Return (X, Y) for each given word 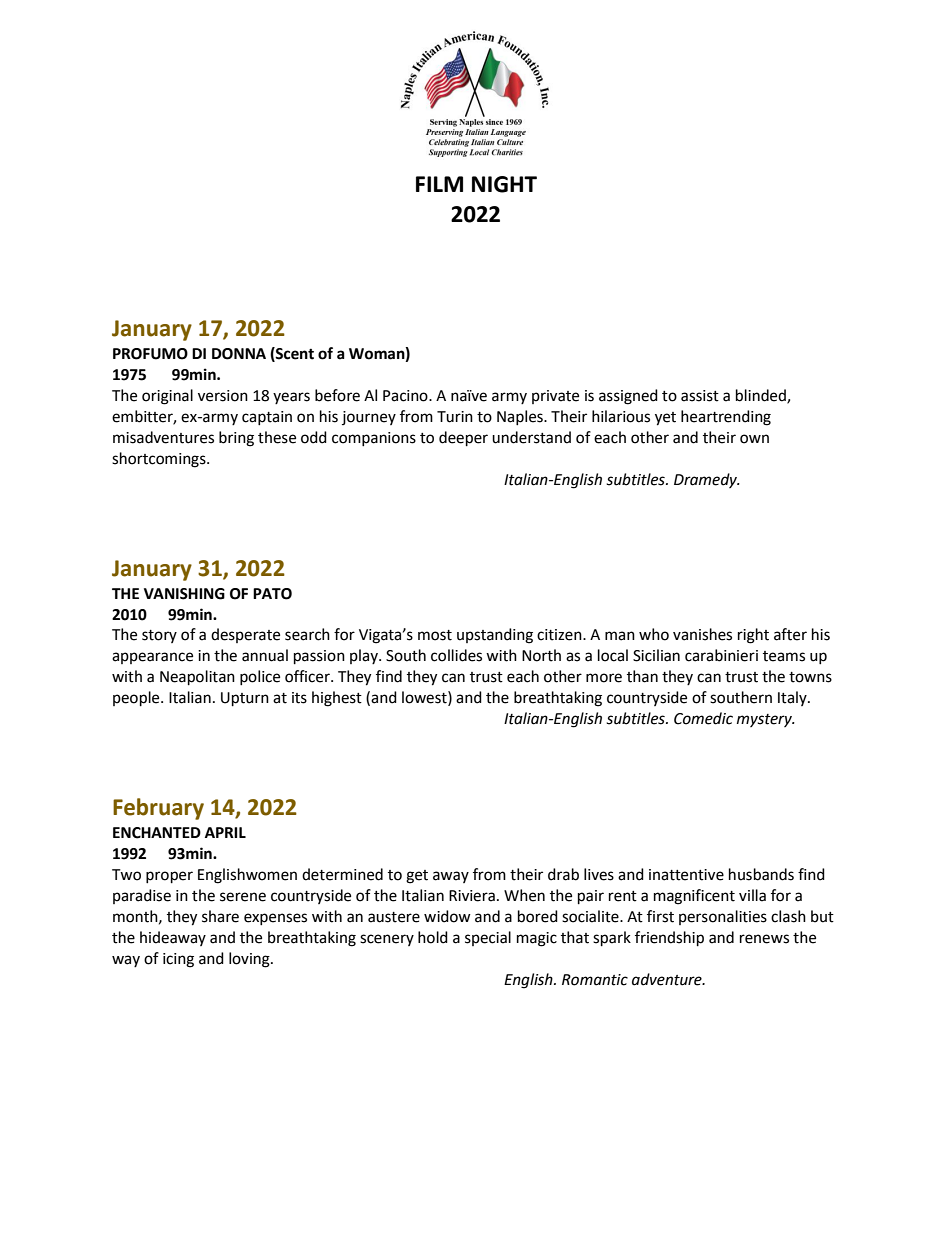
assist (700, 396)
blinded (762, 396)
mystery (766, 720)
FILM (439, 184)
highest (337, 699)
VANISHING (184, 594)
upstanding (495, 636)
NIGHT (504, 184)
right (753, 636)
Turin (455, 417)
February (158, 809)
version (223, 396)
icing (178, 960)
